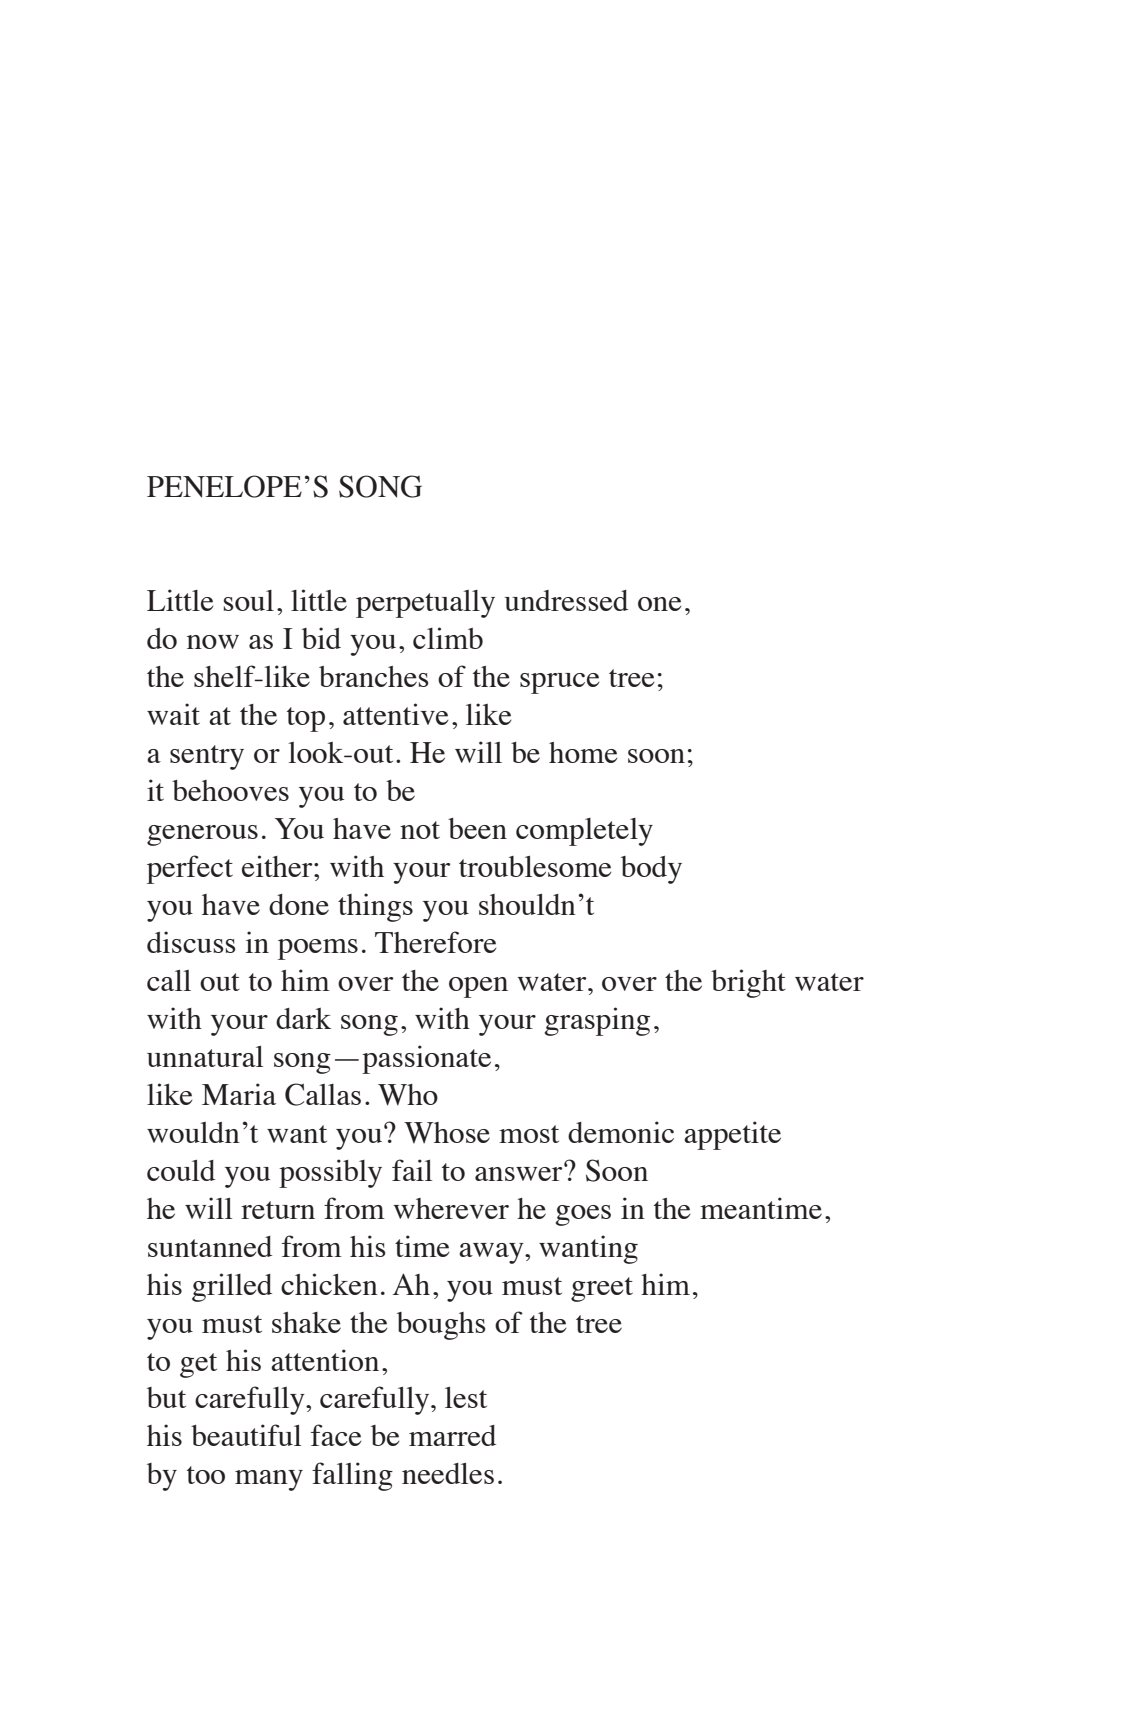  What do you see at coordinates (602, 1289) in the image?
I see `greet` at bounding box center [602, 1289].
